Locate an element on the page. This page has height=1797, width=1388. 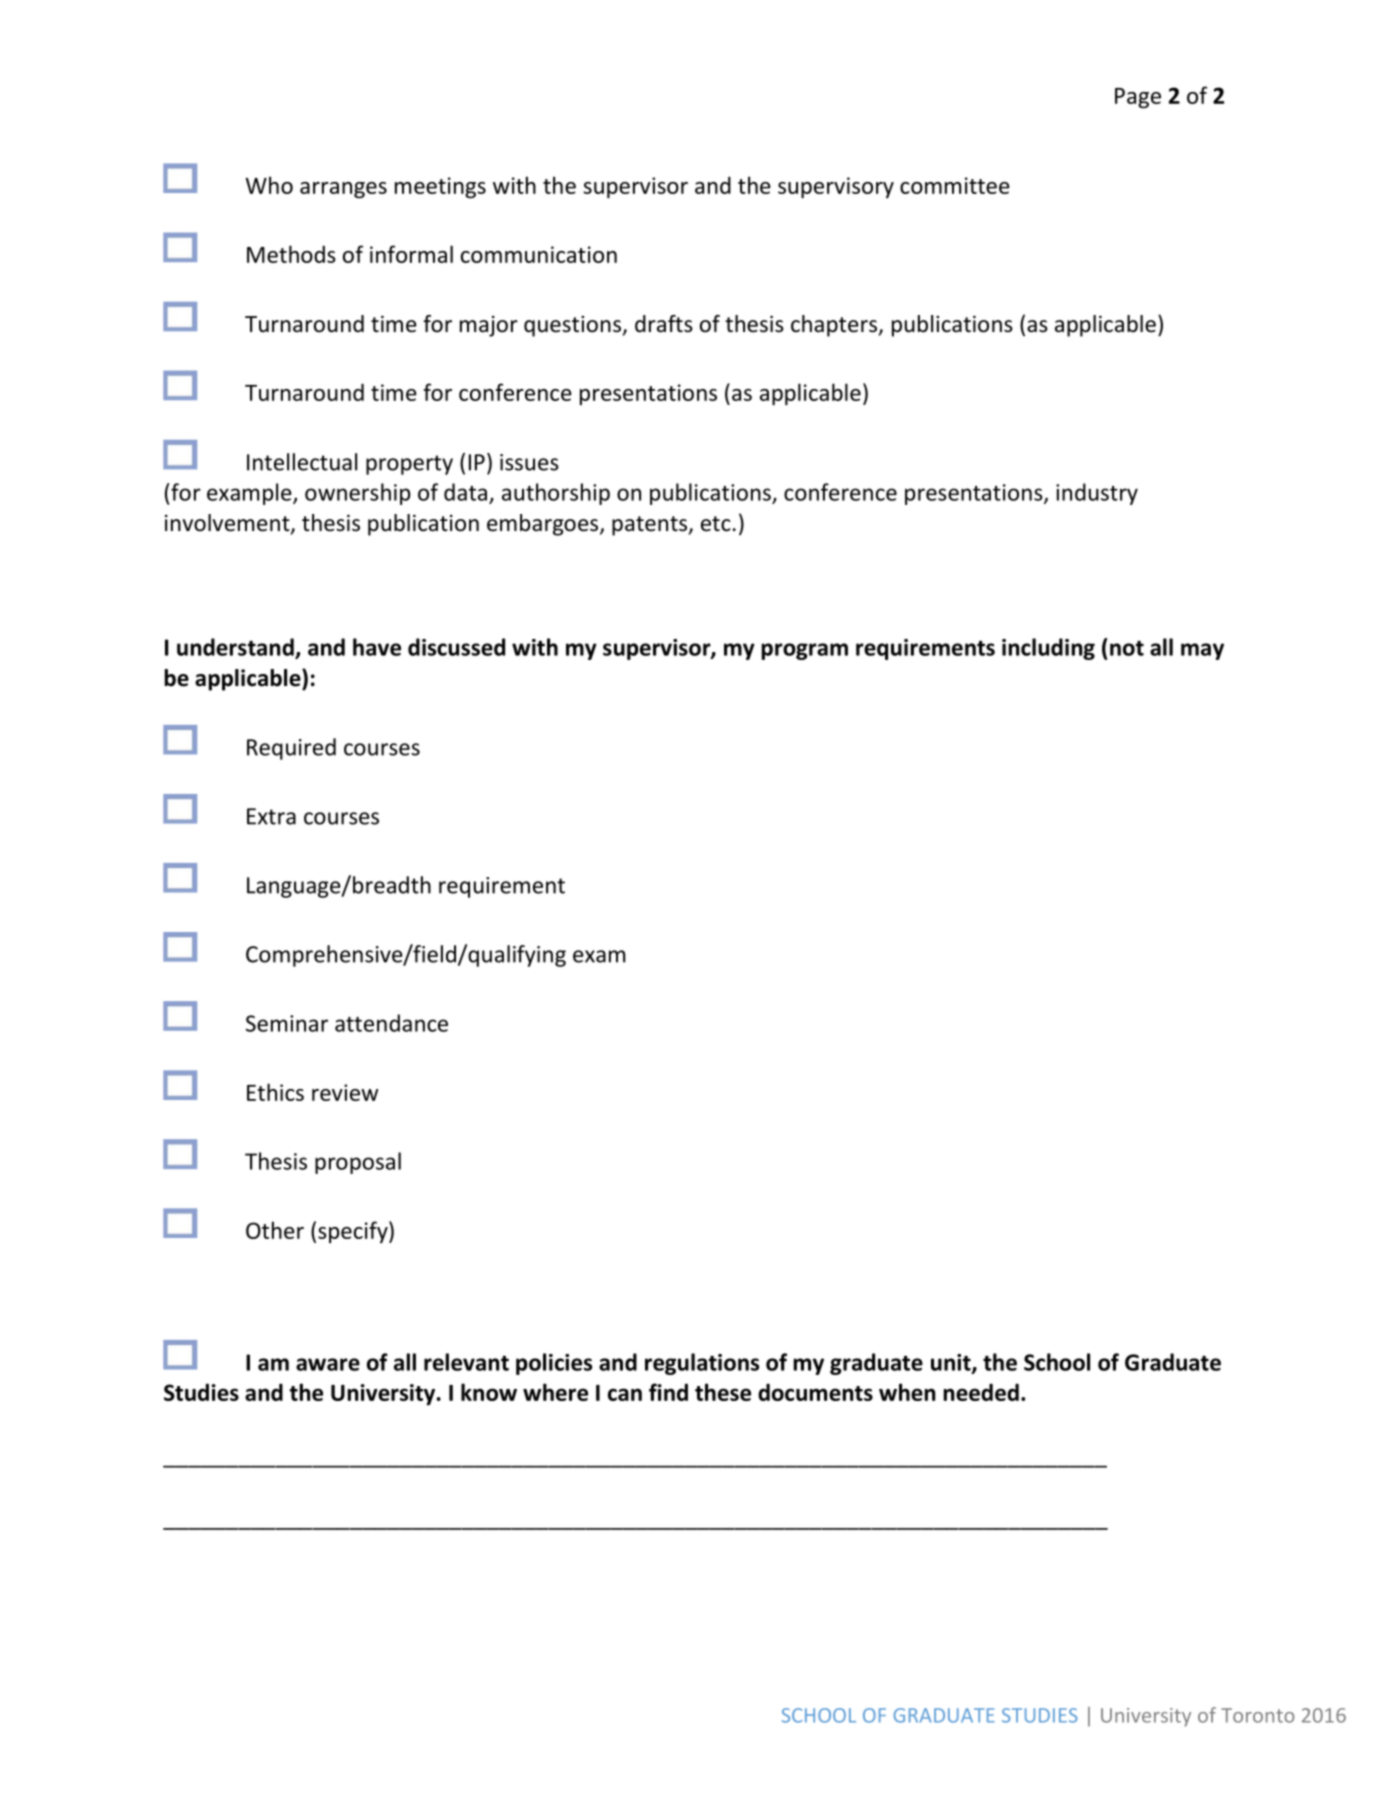
unit is located at coordinates (952, 1363).
